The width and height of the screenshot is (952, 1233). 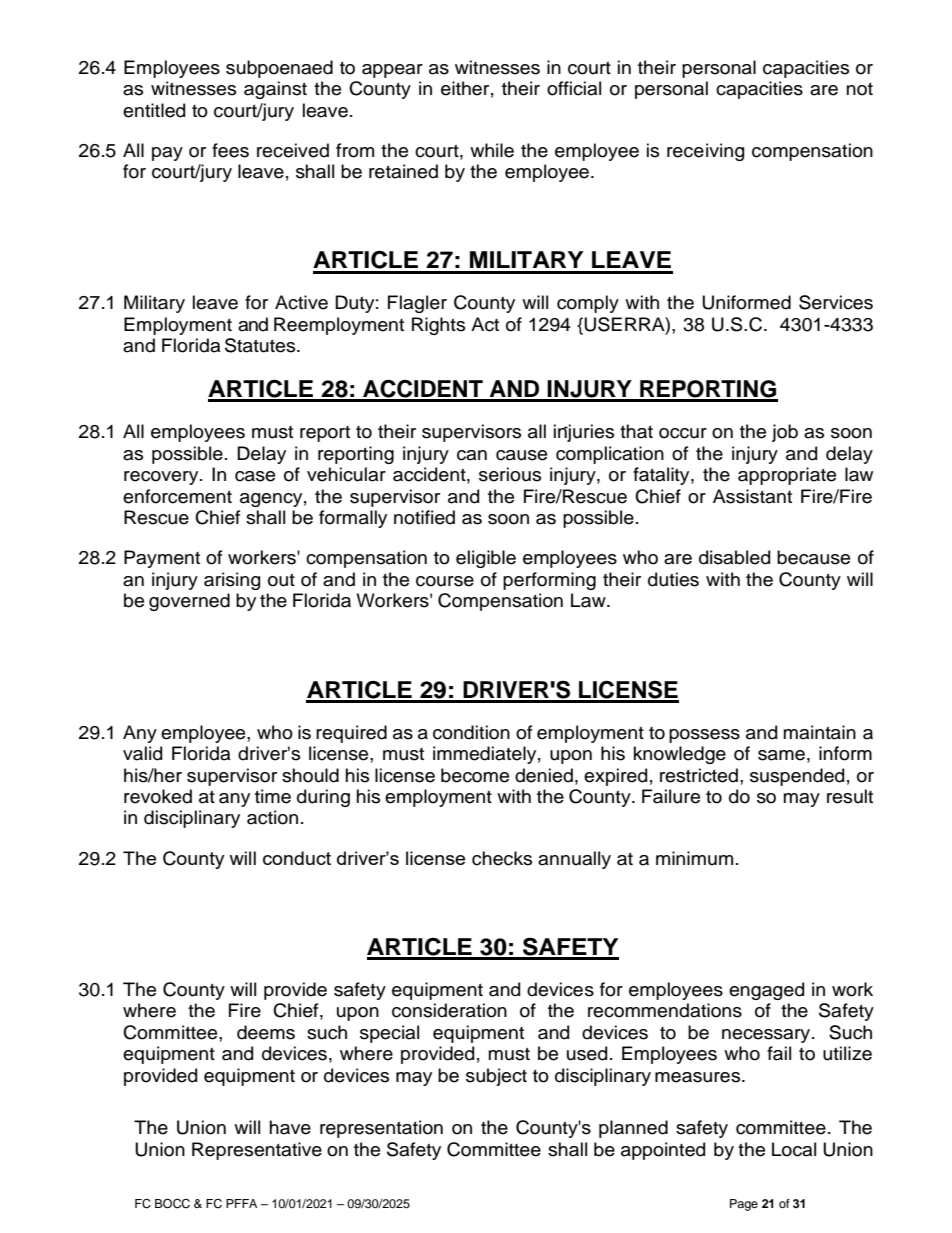 What do you see at coordinates (275, 90) in the screenshot?
I see `against` at bounding box center [275, 90].
